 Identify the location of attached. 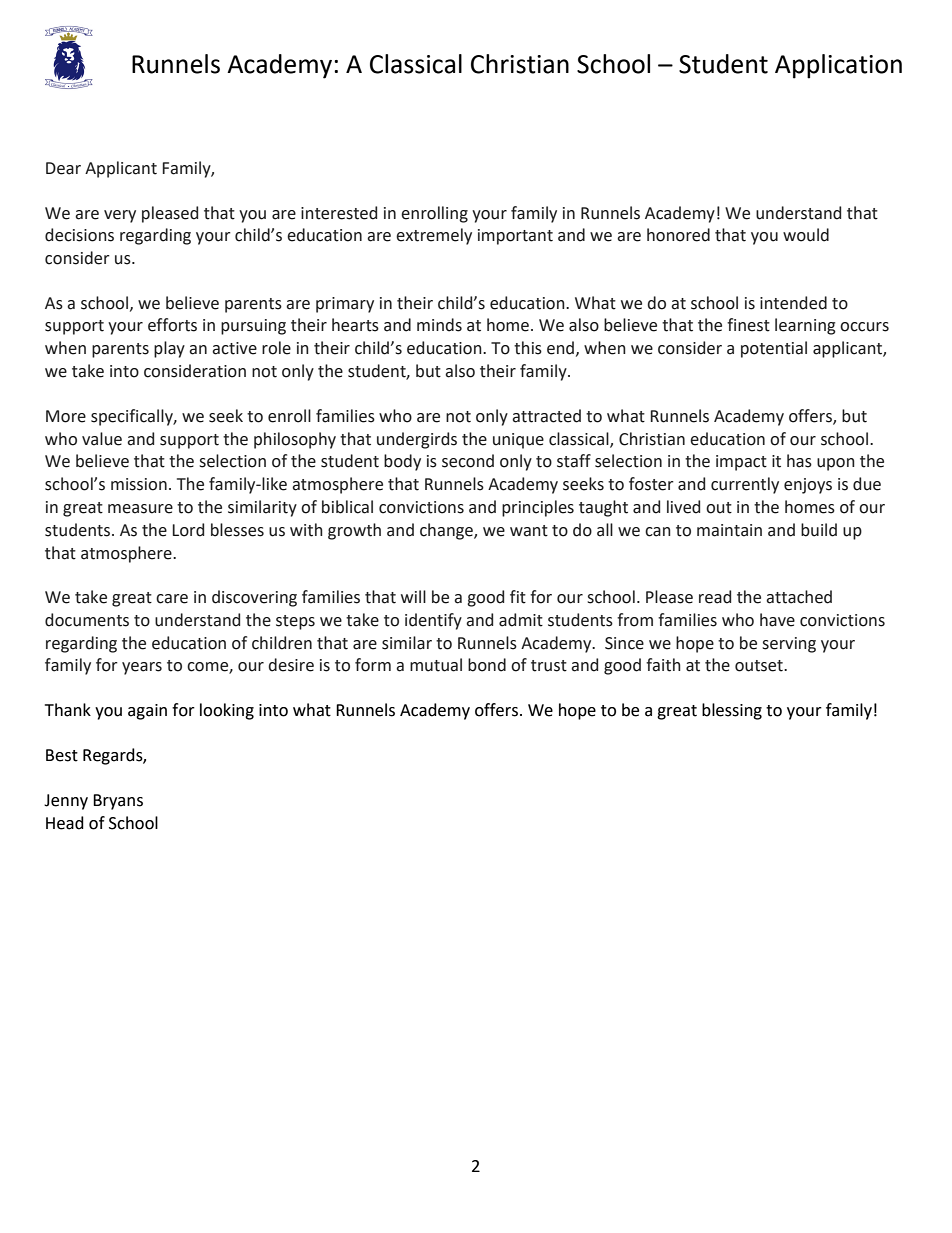
(799, 597).
